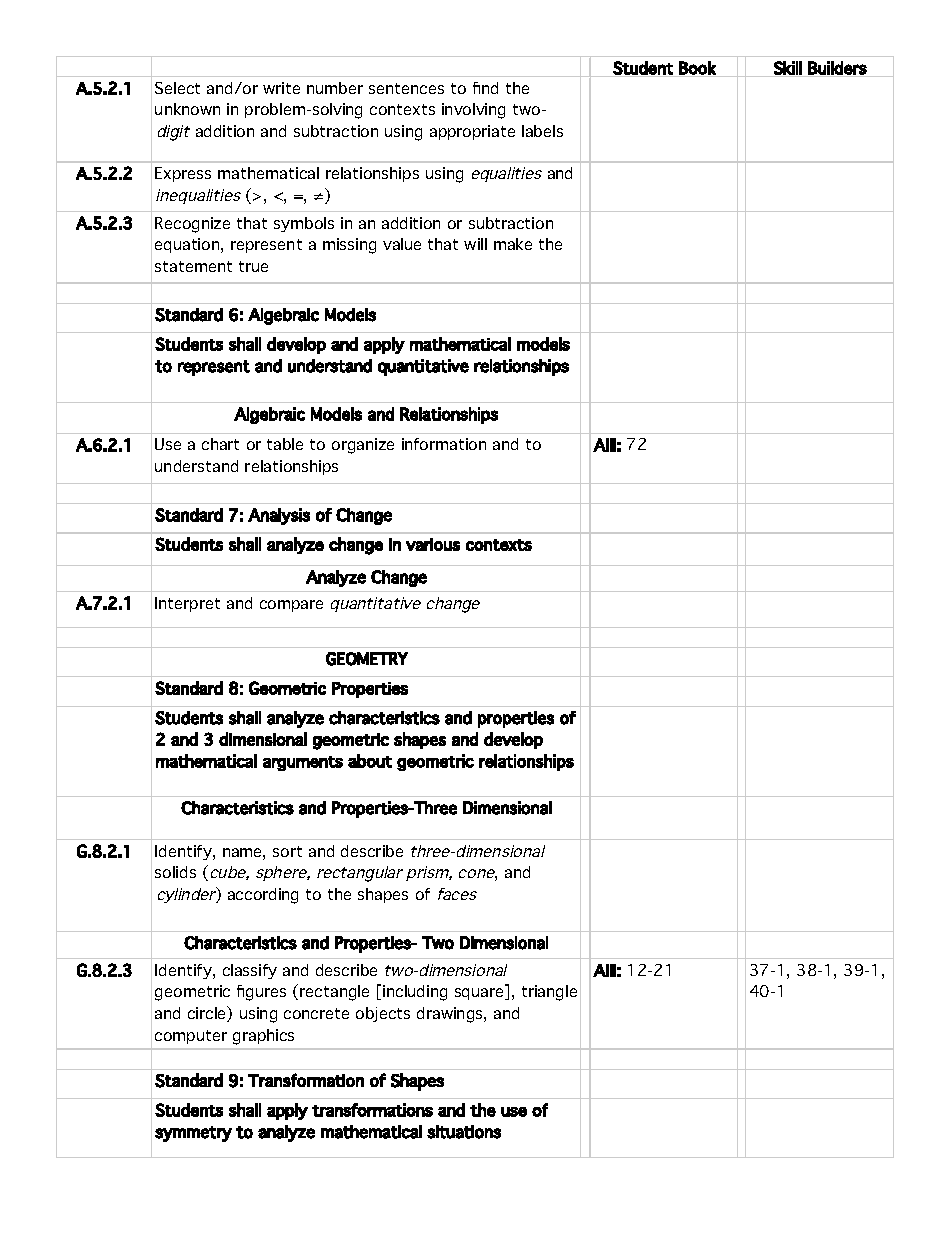 The height and width of the screenshot is (1233, 952). Describe the element at coordinates (281, 88) in the screenshot. I see `write` at that location.
